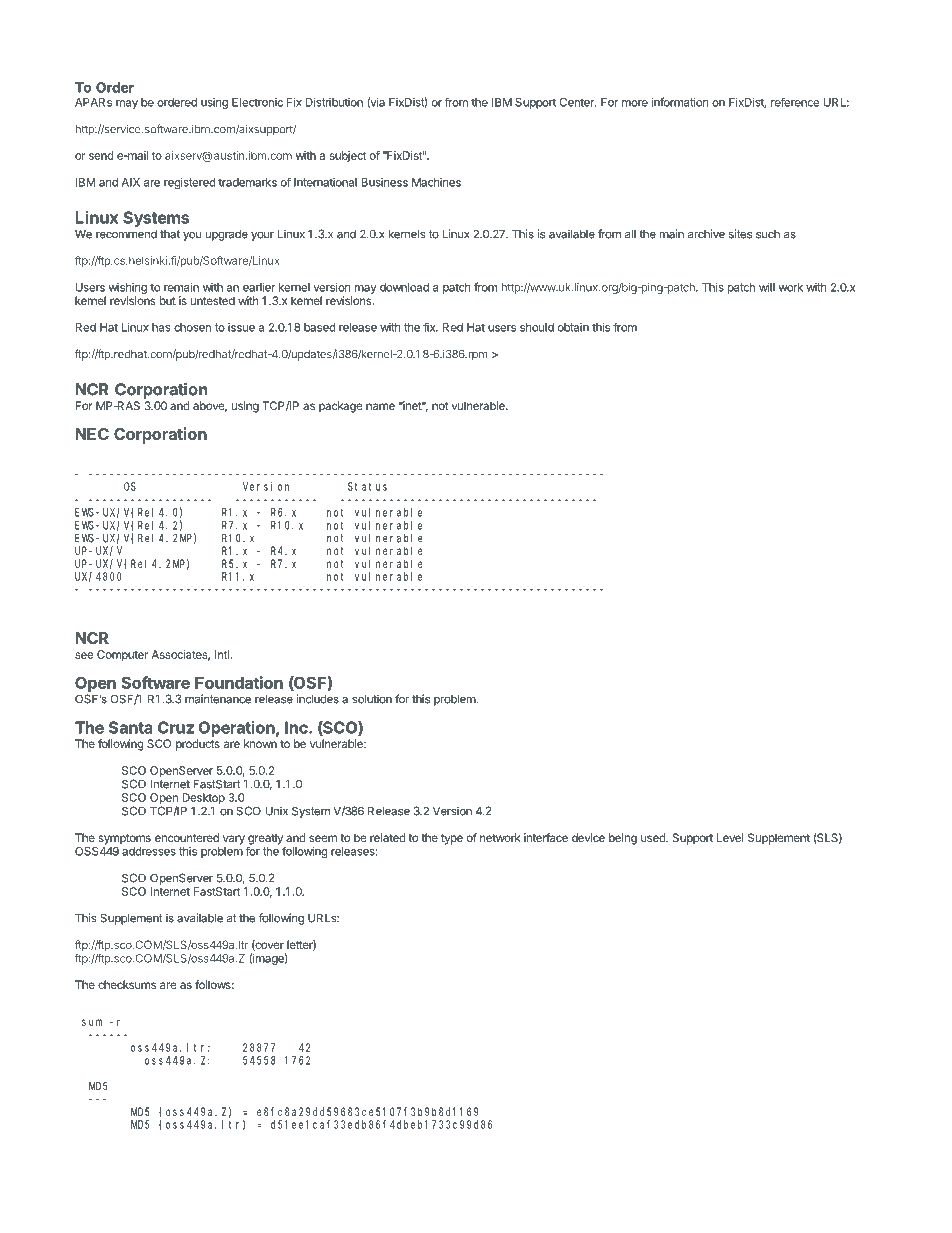  What do you see at coordinates (372, 699) in the screenshot?
I see `solution` at bounding box center [372, 699].
